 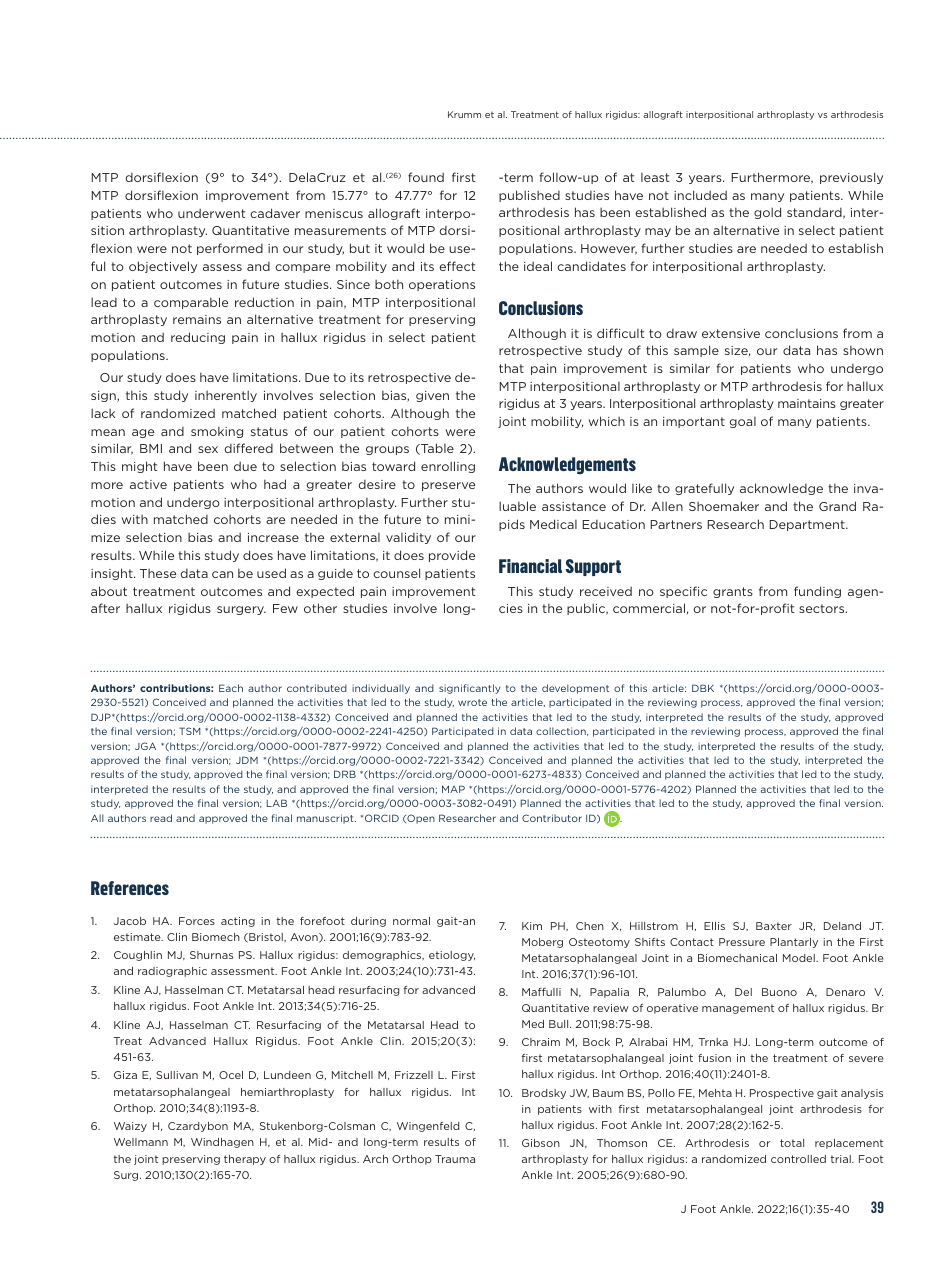 I want to click on Baxter, so click(x=774, y=926).
